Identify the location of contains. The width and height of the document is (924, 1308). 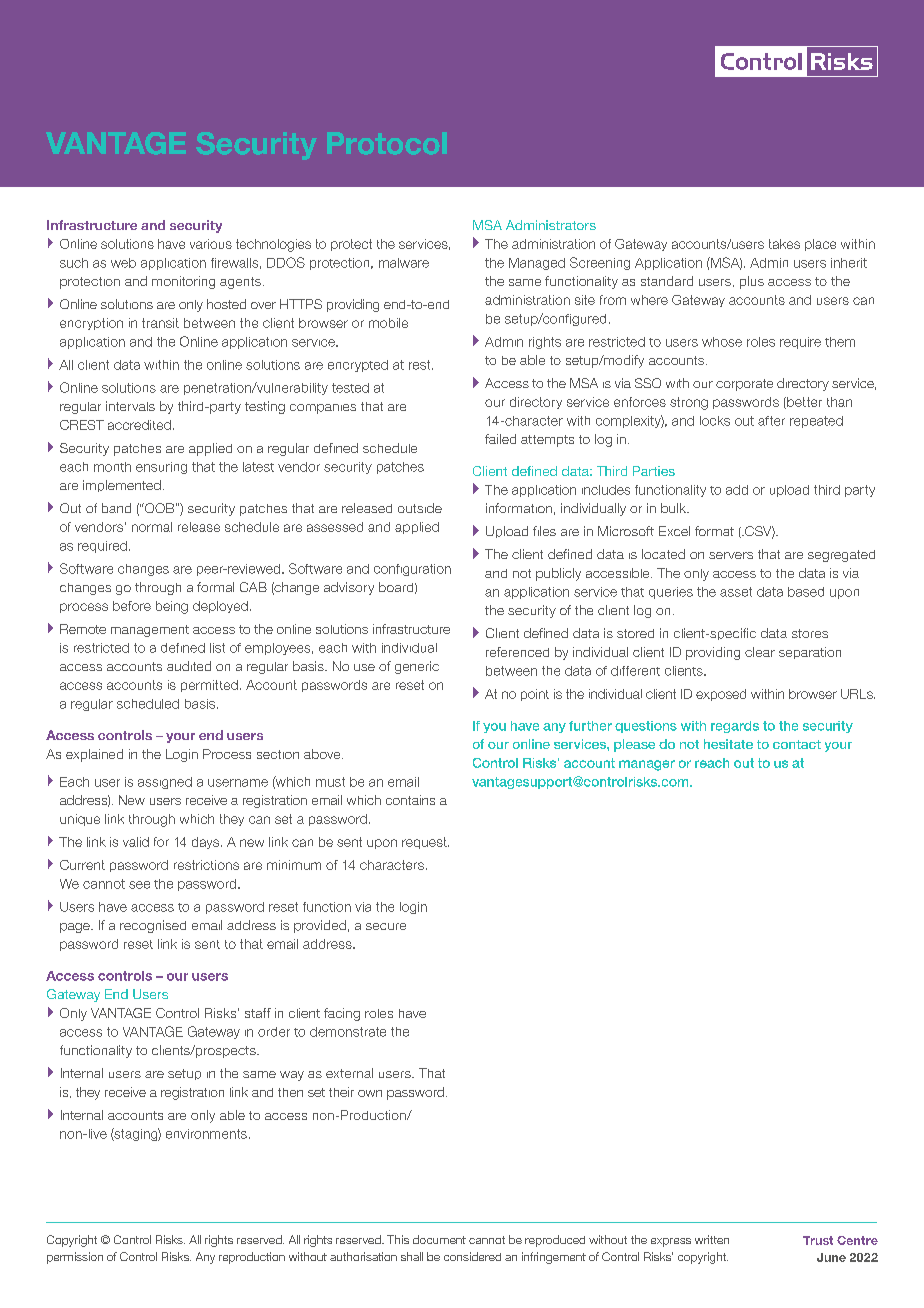
(410, 800).
